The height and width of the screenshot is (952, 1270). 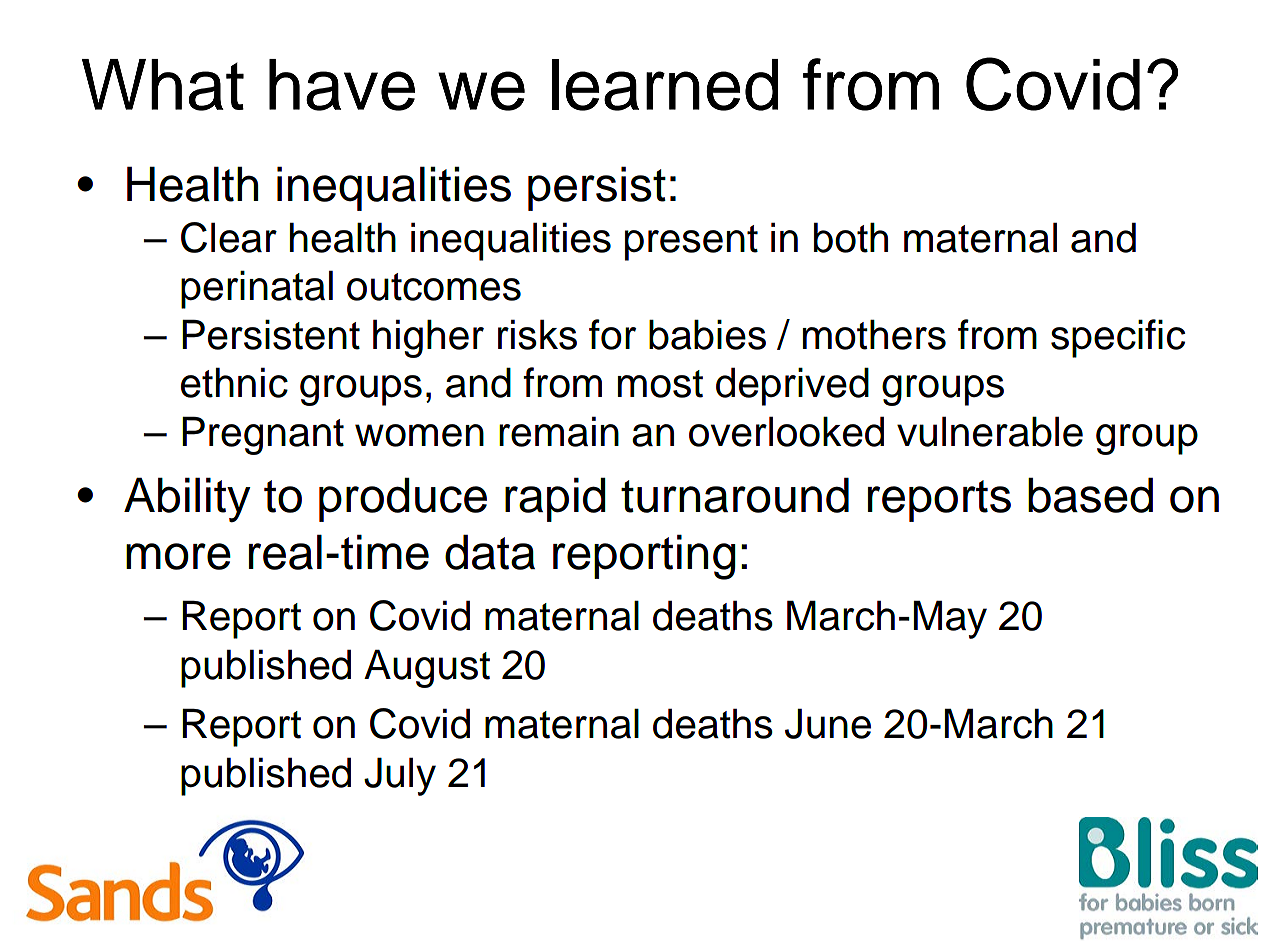 I want to click on specific, so click(x=1118, y=338).
